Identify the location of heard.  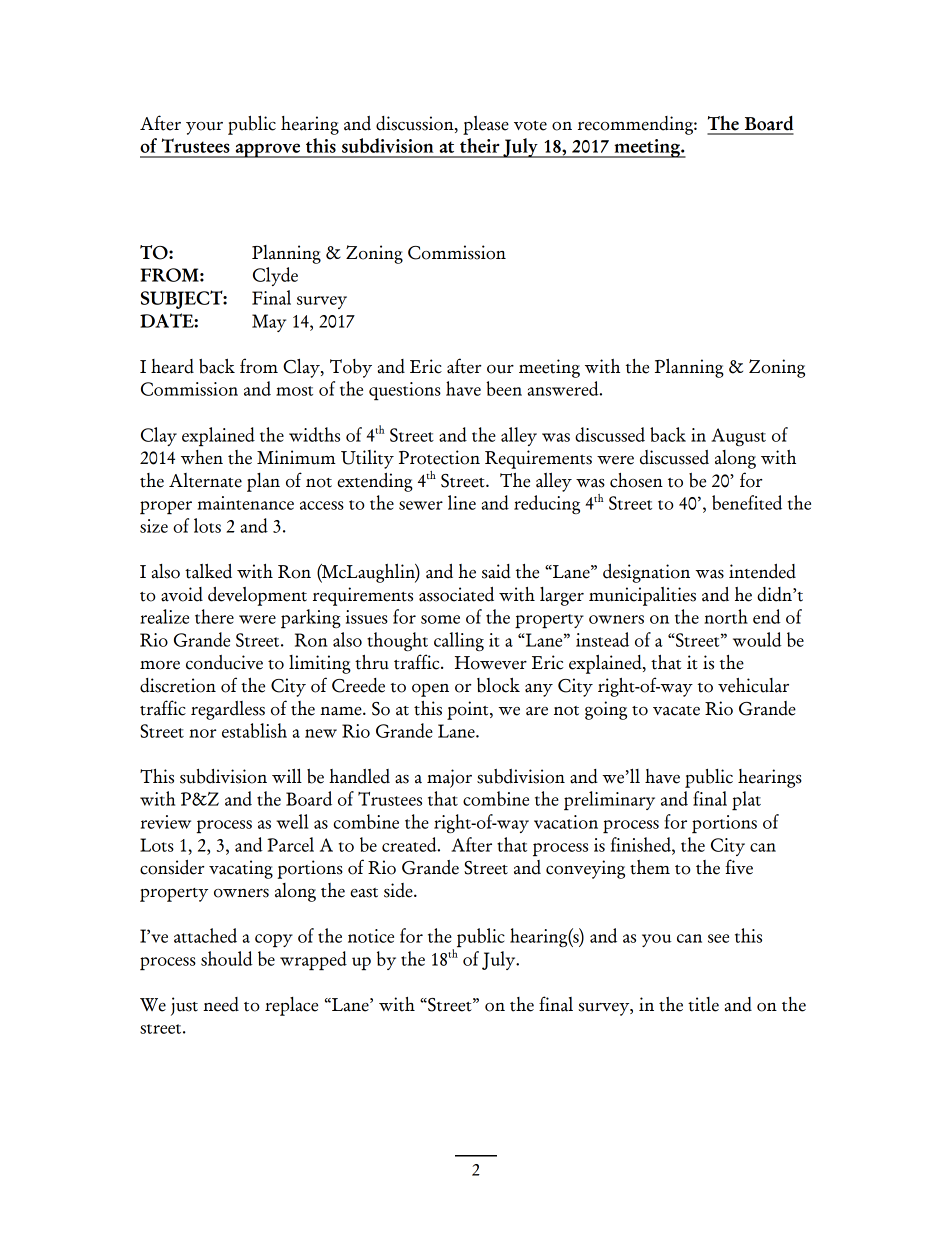
(172, 366).
